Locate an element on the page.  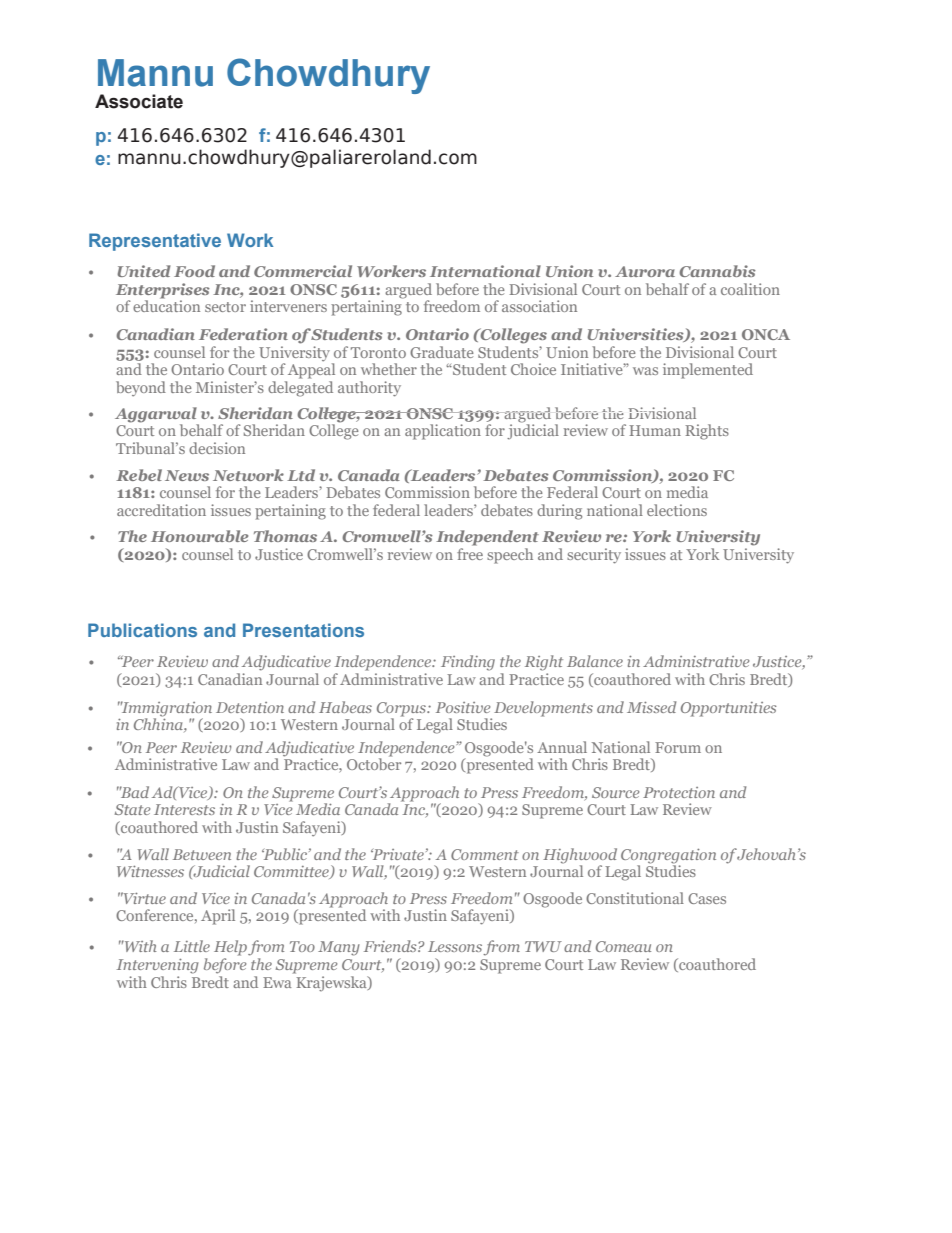
implemented is located at coordinates (708, 371).
